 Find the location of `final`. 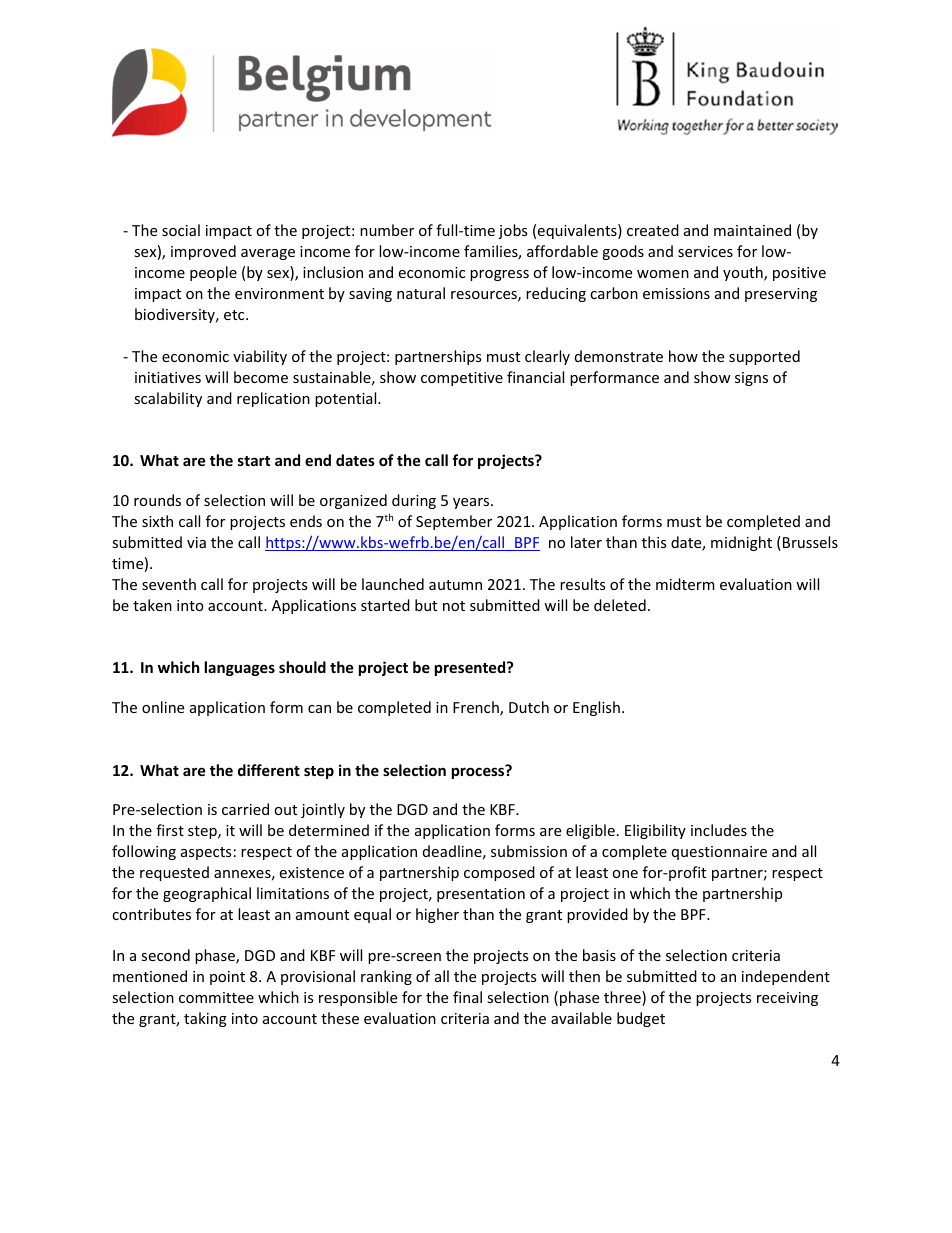

final is located at coordinates (467, 997).
